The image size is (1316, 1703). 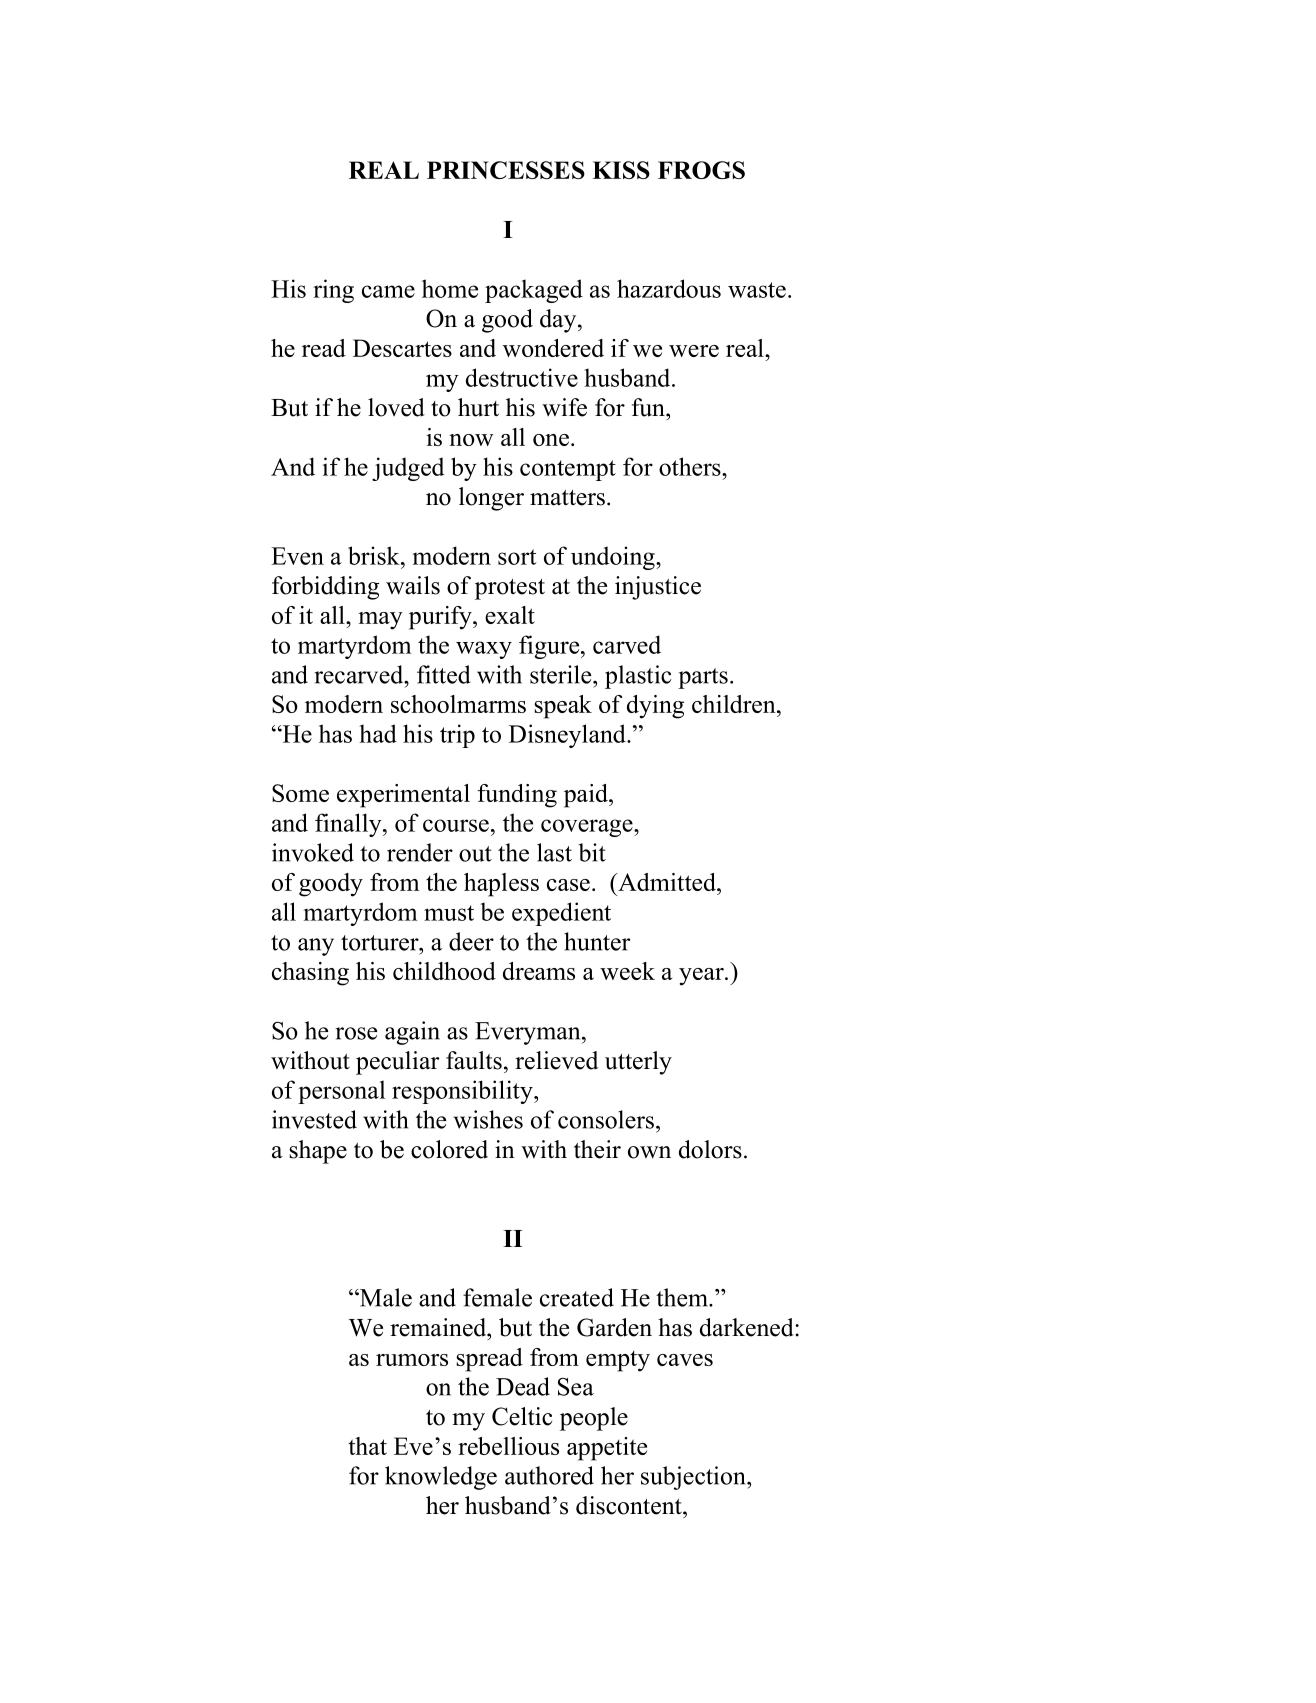 I want to click on sort, so click(x=517, y=557).
